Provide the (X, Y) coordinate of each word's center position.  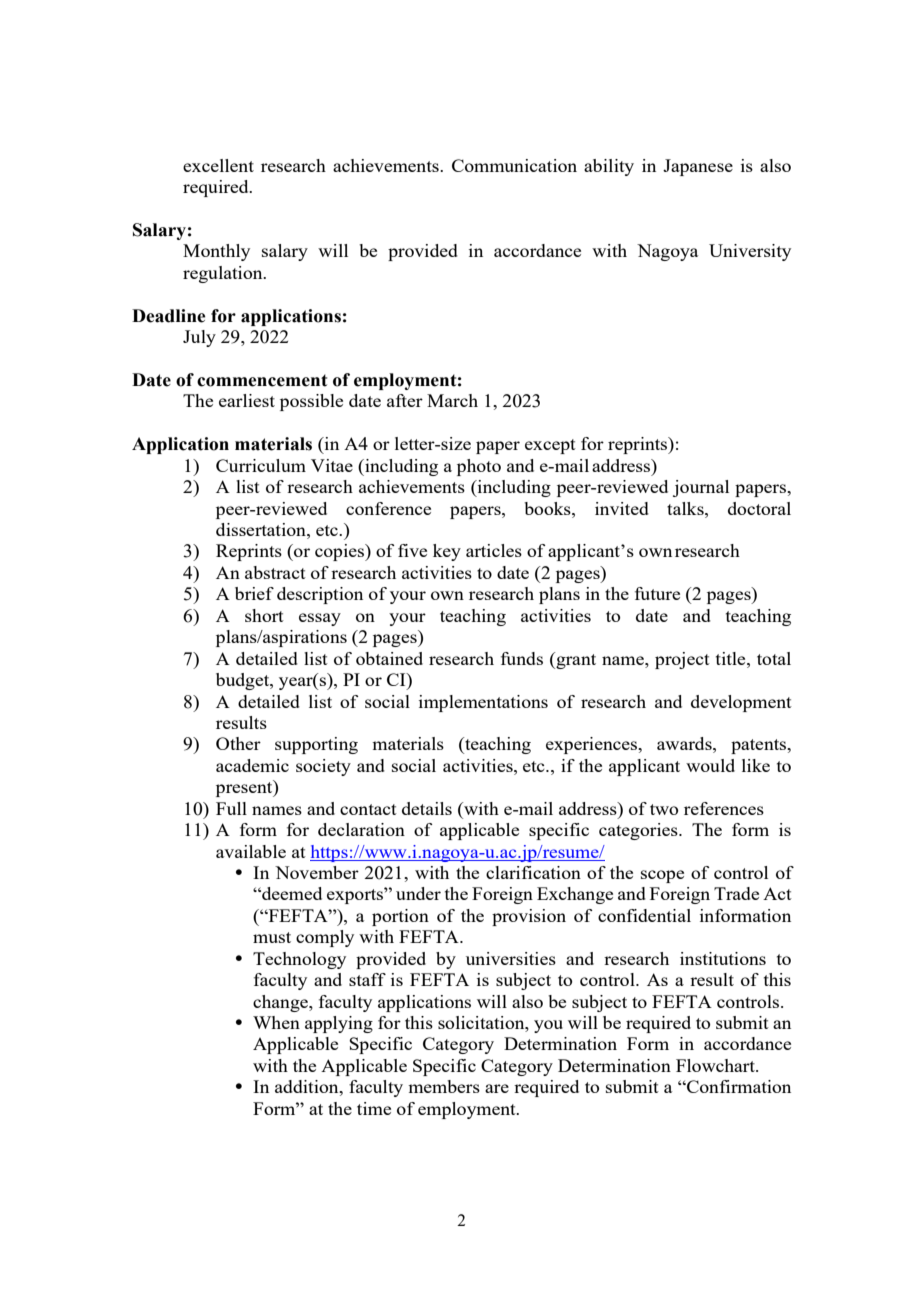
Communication (514, 165)
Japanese (698, 167)
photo (479, 467)
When (276, 1022)
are (497, 1088)
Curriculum (261, 465)
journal (701, 488)
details (427, 808)
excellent (218, 165)
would (710, 765)
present (245, 788)
